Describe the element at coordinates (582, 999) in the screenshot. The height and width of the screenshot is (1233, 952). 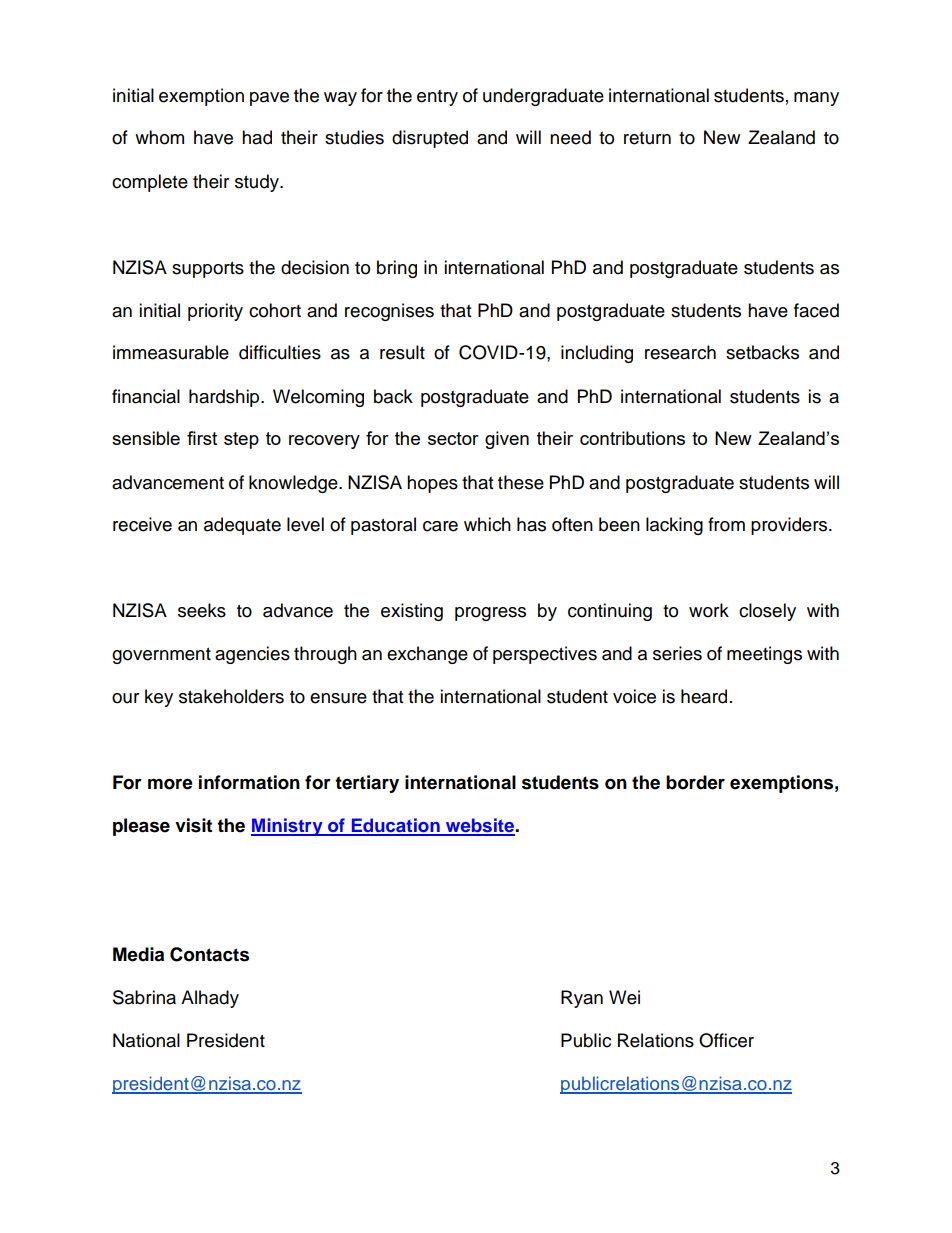
I see `Ryan` at that location.
